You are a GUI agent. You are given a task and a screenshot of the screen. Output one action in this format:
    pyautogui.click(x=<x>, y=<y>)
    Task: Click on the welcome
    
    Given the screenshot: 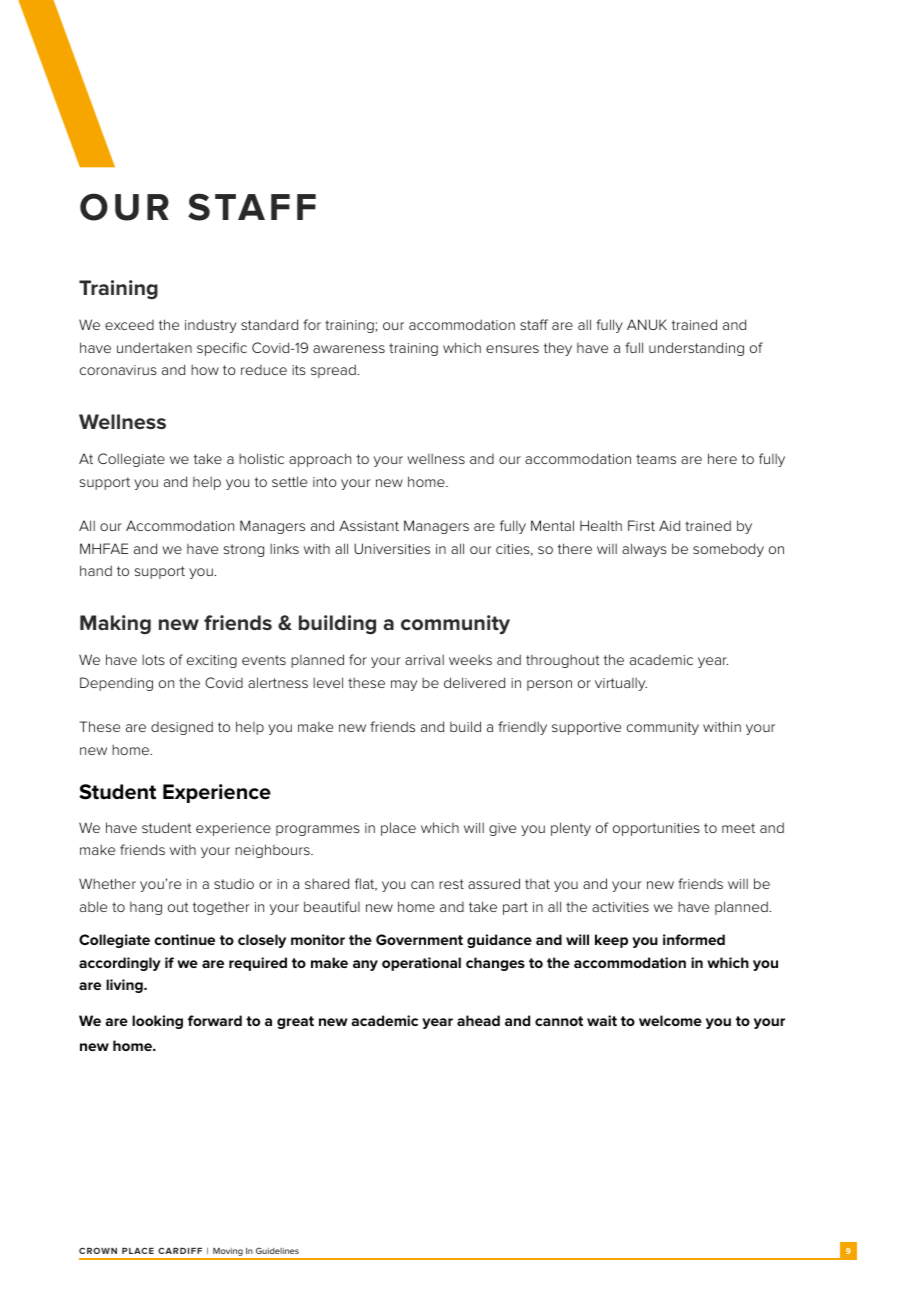 What is the action you would take?
    pyautogui.click(x=670, y=1020)
